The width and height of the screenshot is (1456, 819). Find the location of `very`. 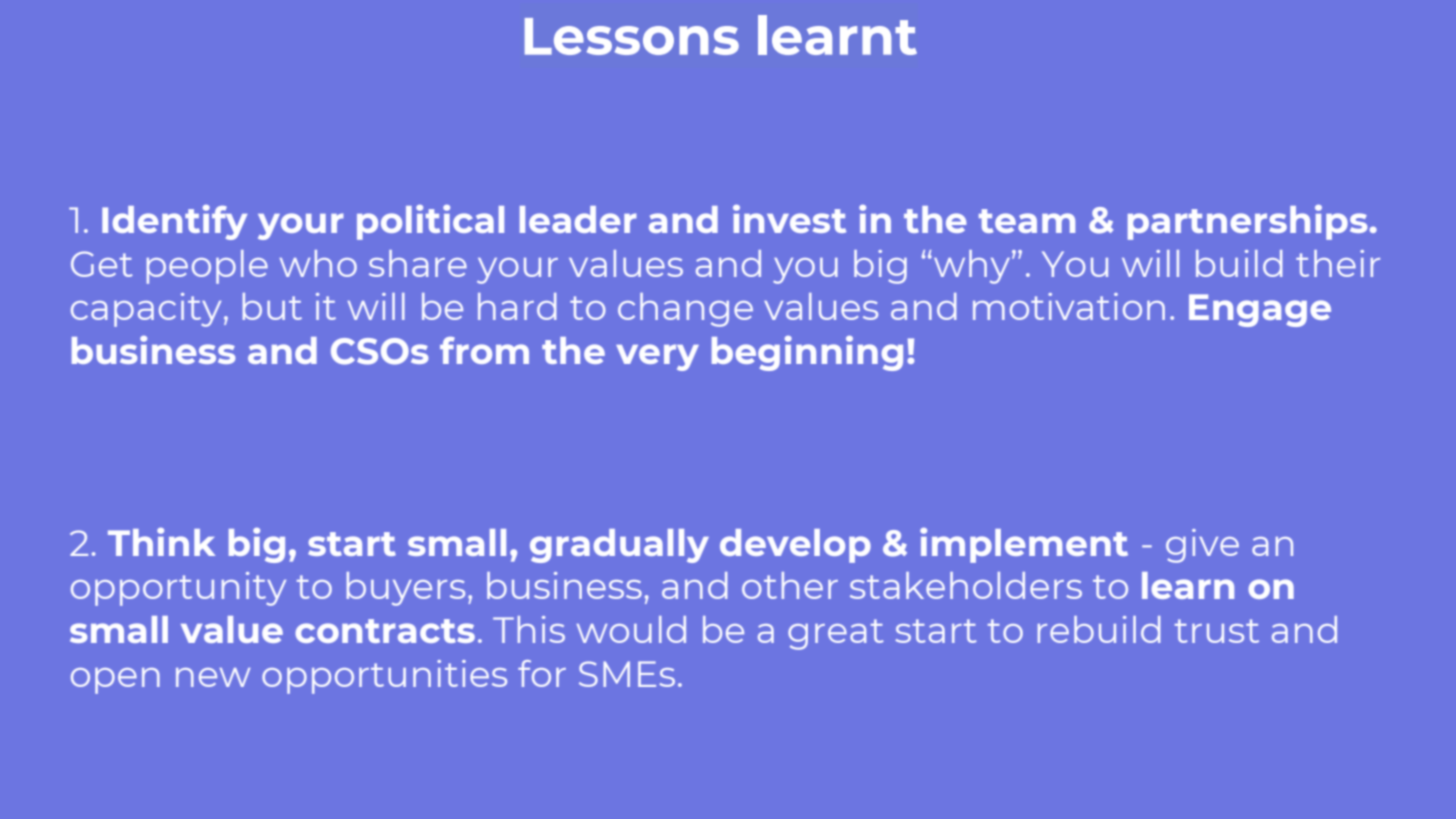

very is located at coordinates (657, 357).
